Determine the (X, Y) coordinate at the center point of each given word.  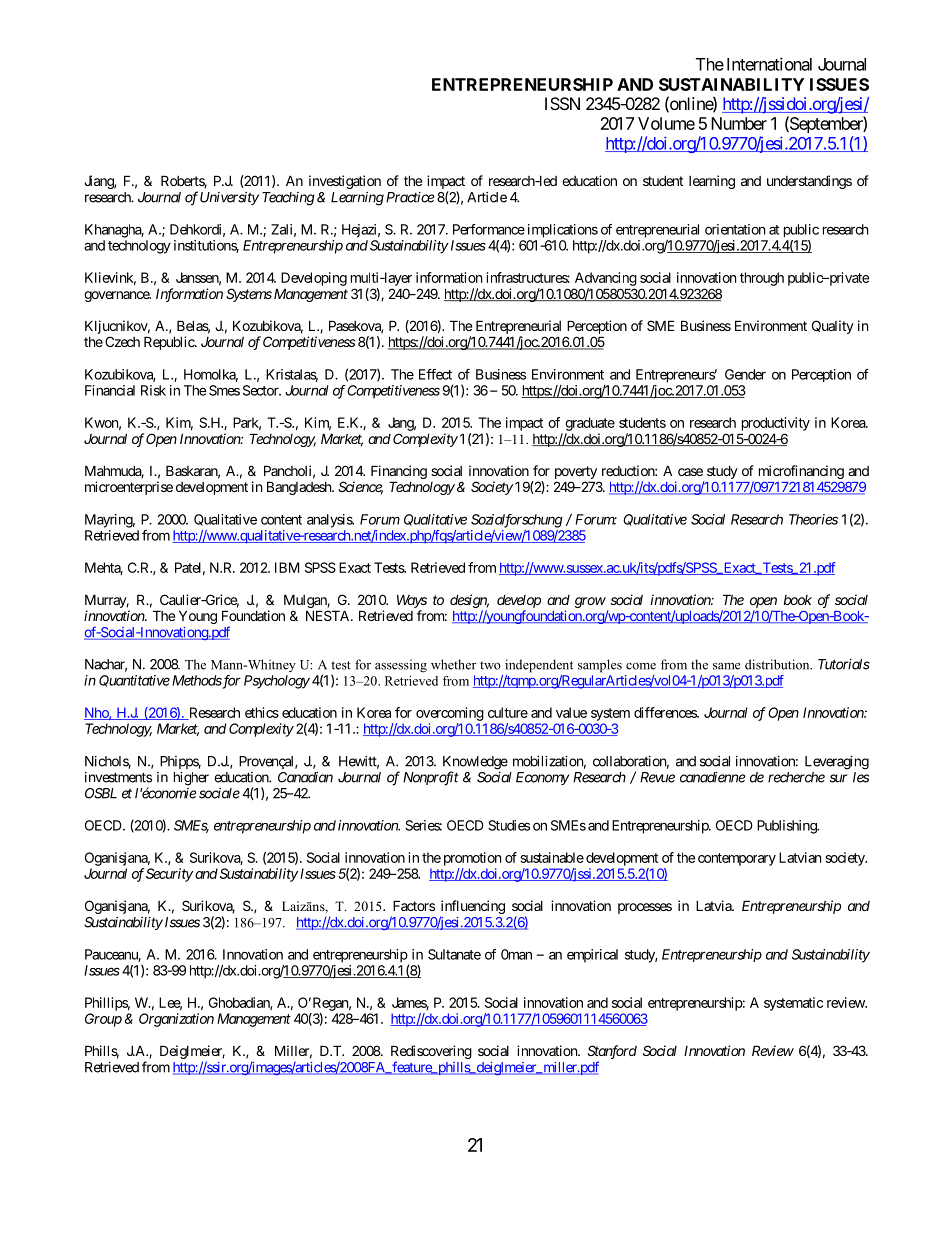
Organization (176, 1020)
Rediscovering (431, 1053)
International (769, 64)
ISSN (562, 103)
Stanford (612, 1052)
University (229, 198)
